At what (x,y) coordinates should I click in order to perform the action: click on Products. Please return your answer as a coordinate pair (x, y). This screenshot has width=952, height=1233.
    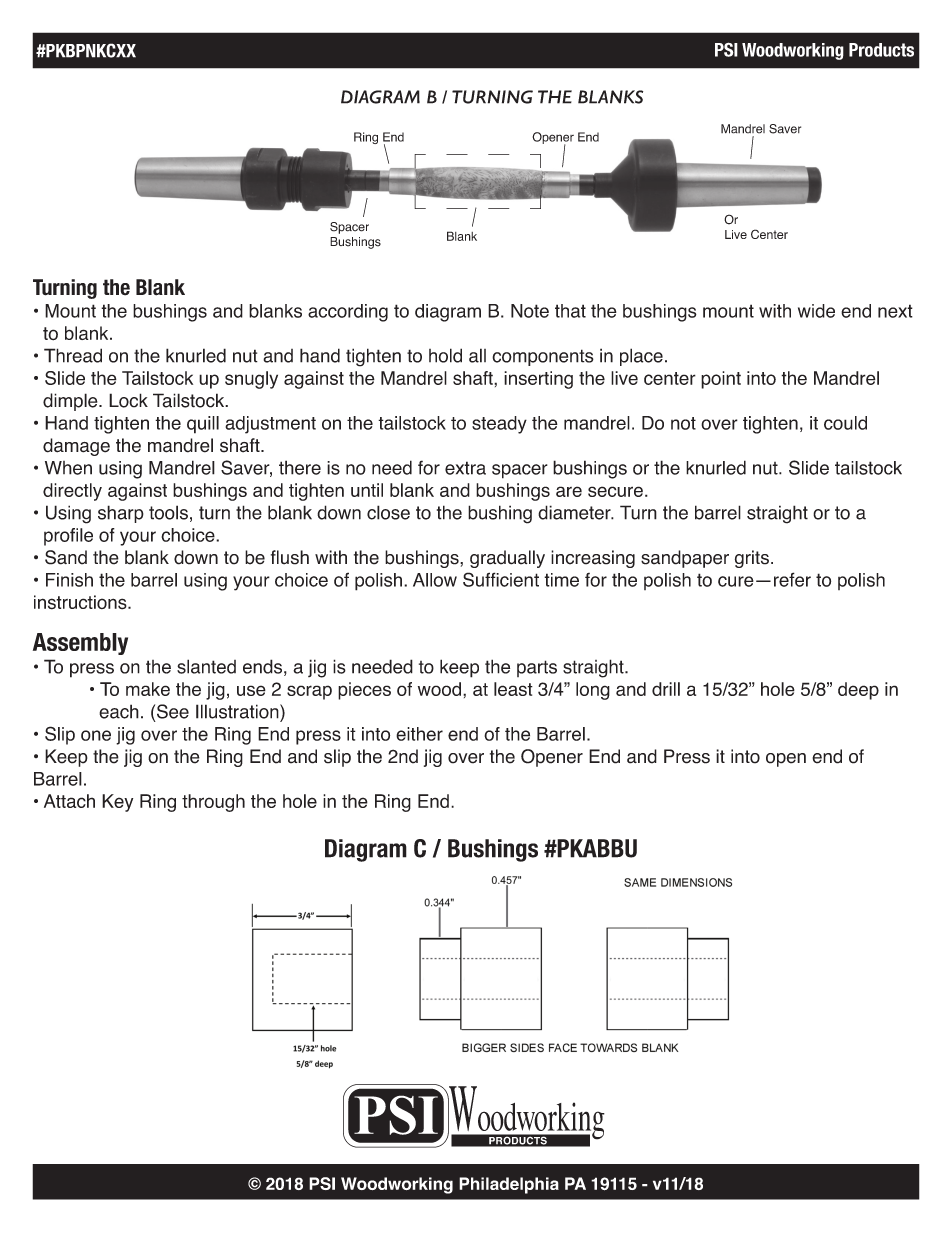
    Looking at the image, I should click on (881, 50).
